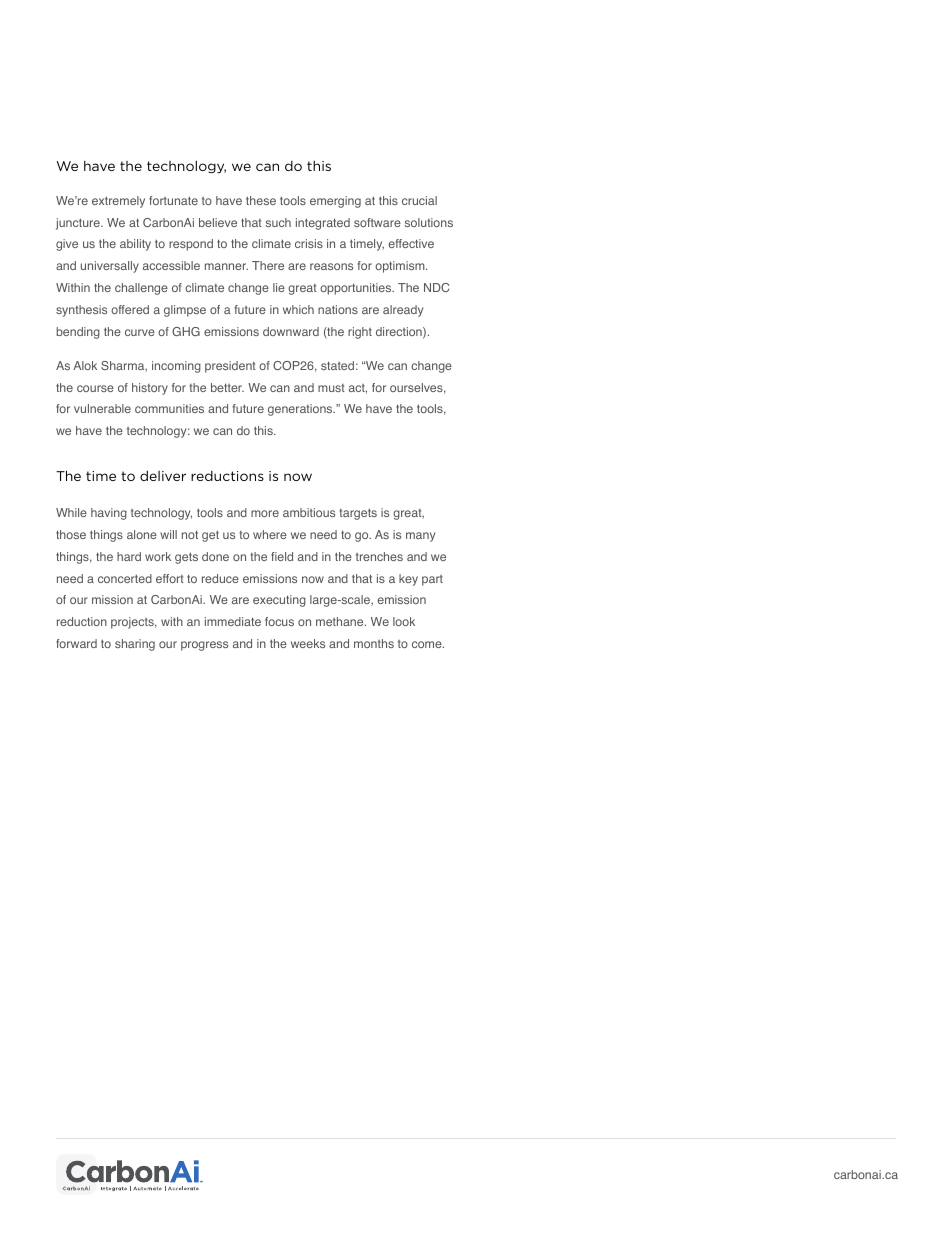 The width and height of the screenshot is (952, 1233). I want to click on sharing, so click(135, 645).
